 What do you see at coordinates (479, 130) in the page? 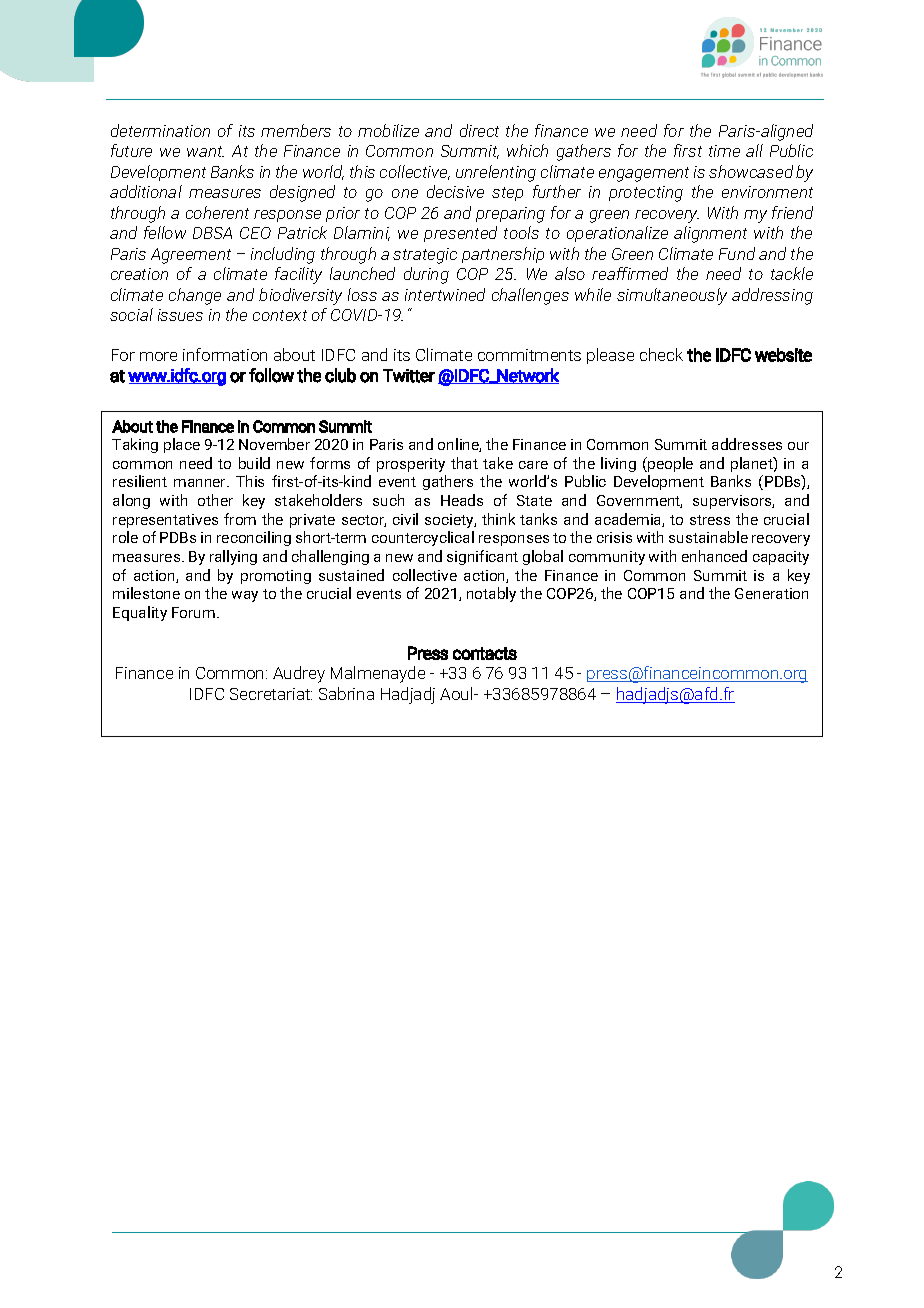
I see `direct` at bounding box center [479, 130].
